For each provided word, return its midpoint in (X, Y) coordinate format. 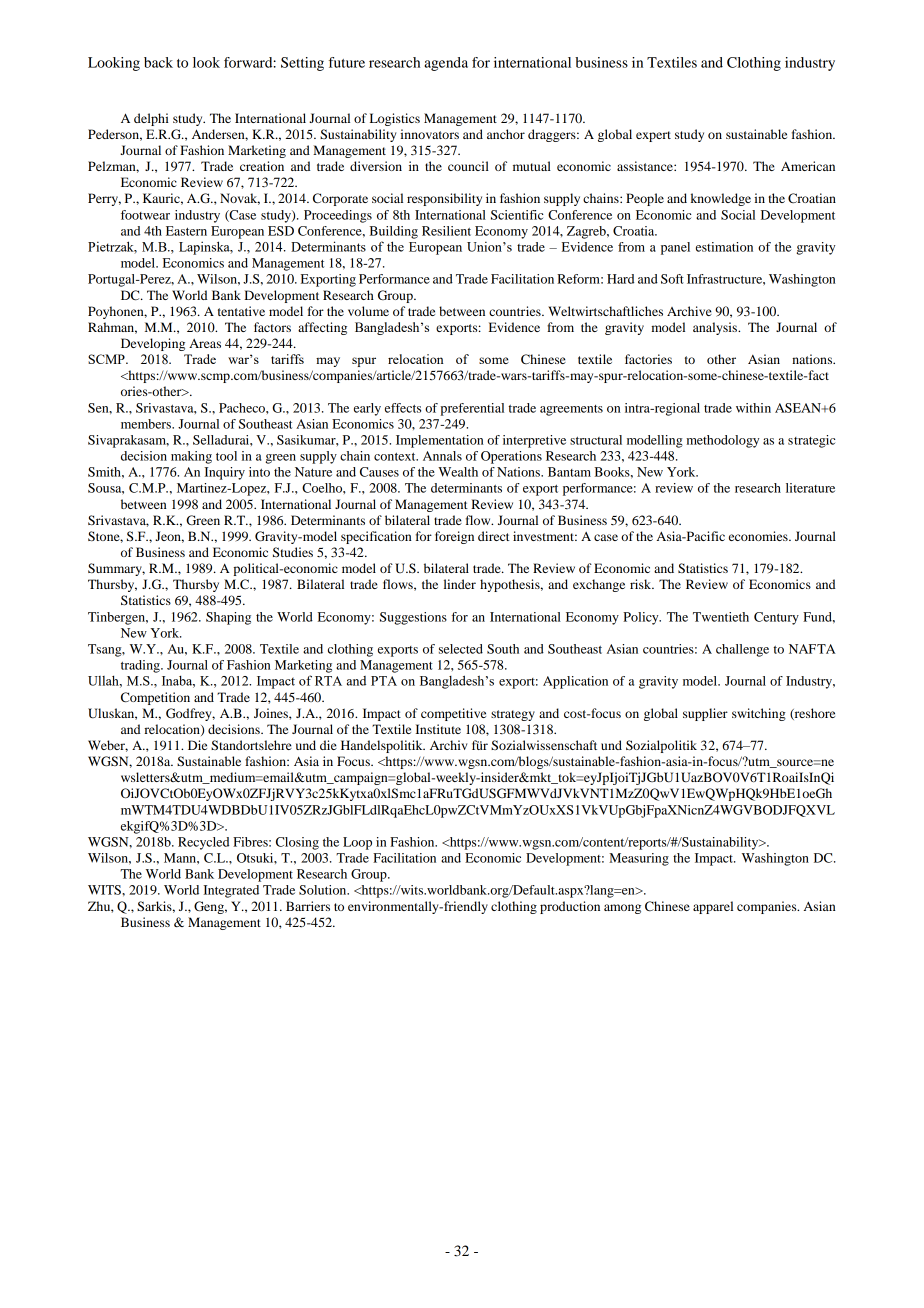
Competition (155, 698)
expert (653, 136)
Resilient (446, 231)
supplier (705, 714)
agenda (446, 64)
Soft (672, 279)
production (570, 907)
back (158, 62)
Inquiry (224, 473)
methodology (722, 441)
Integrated (231, 891)
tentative (241, 311)
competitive (453, 714)
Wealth (458, 472)
